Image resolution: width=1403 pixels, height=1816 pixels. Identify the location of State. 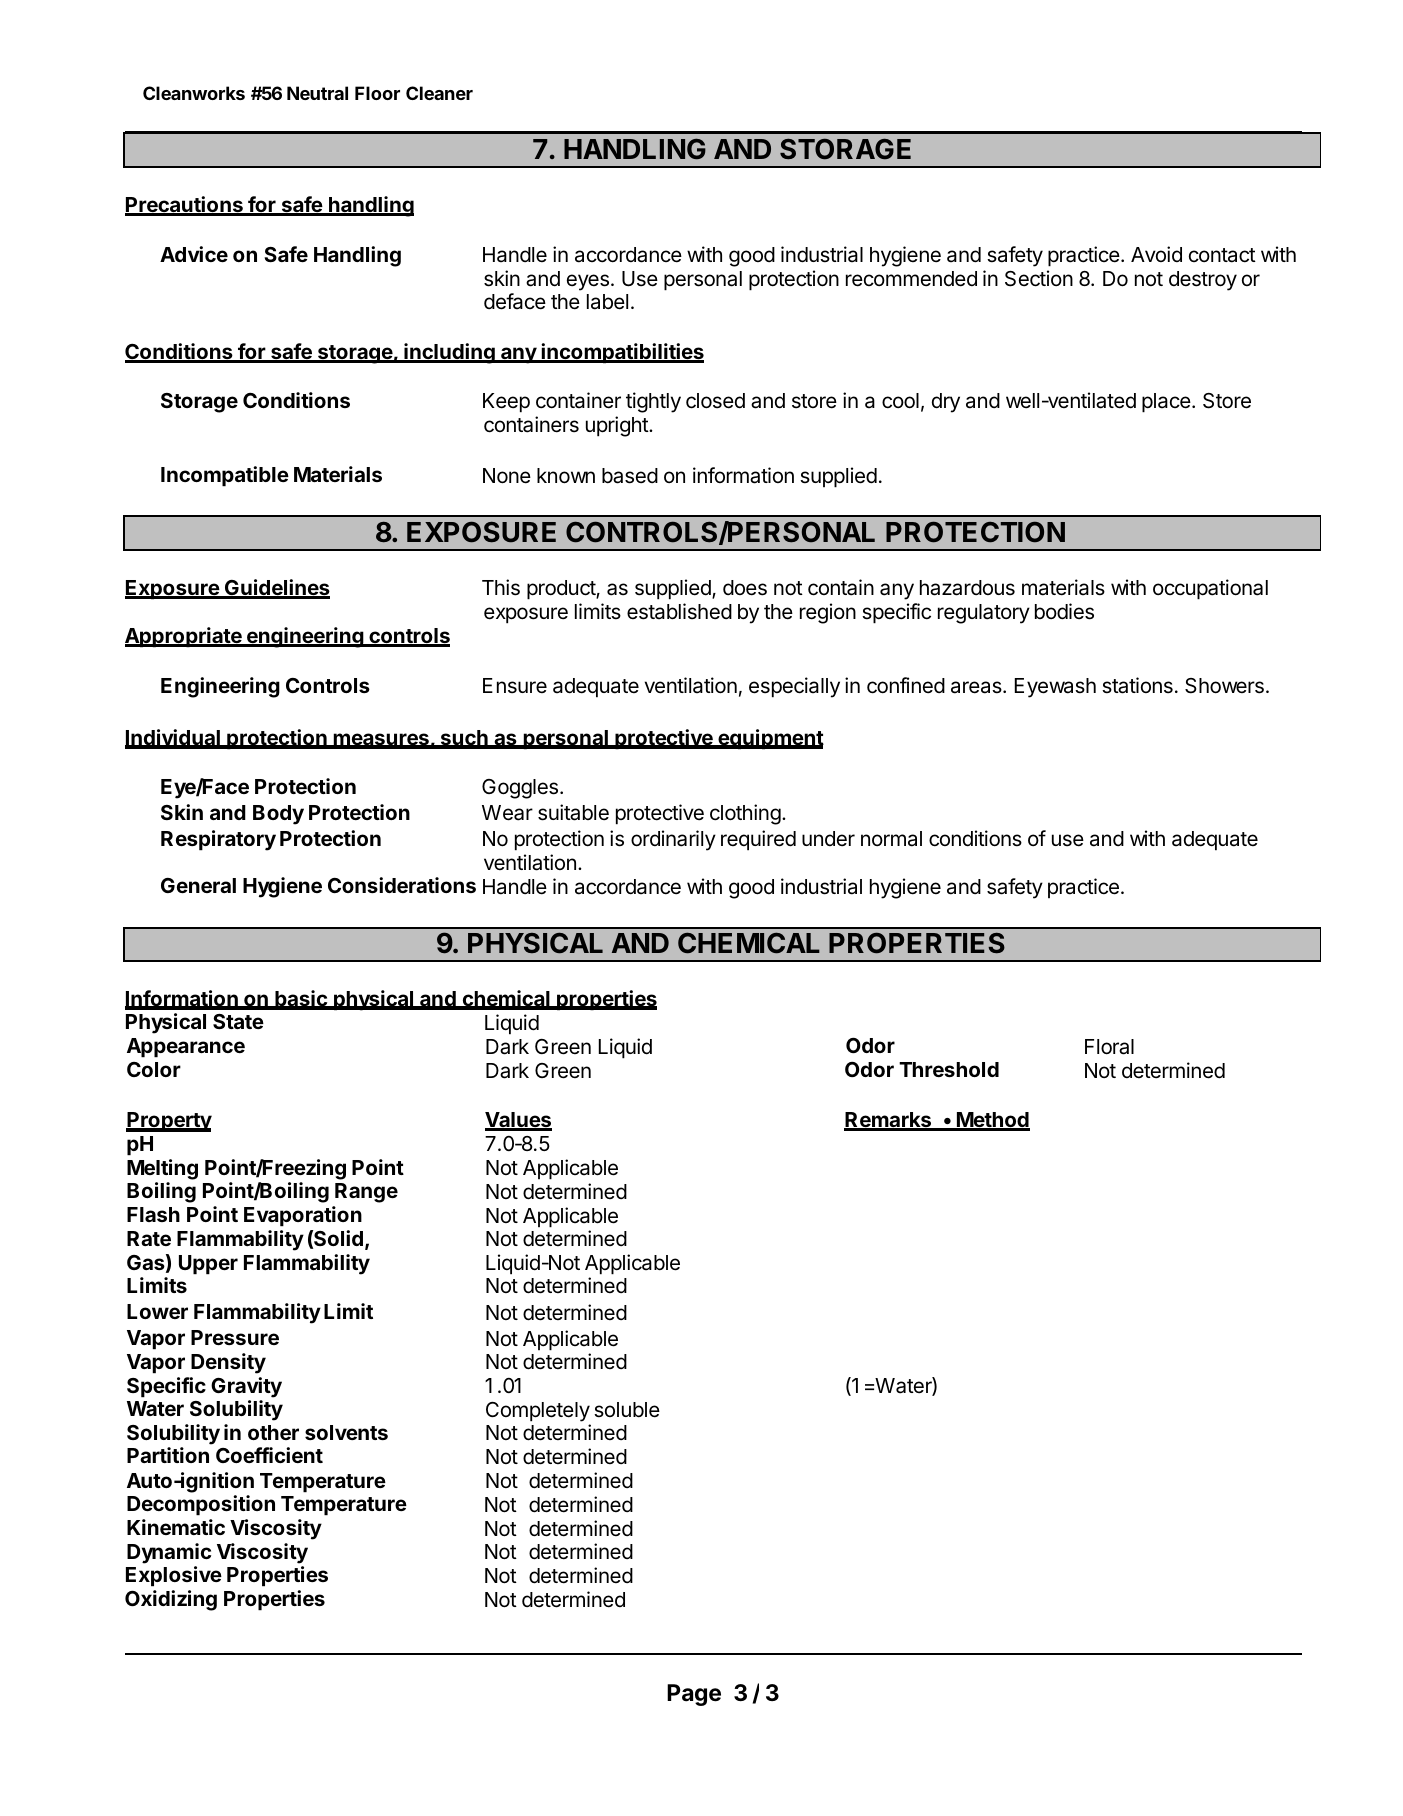
(238, 1021).
